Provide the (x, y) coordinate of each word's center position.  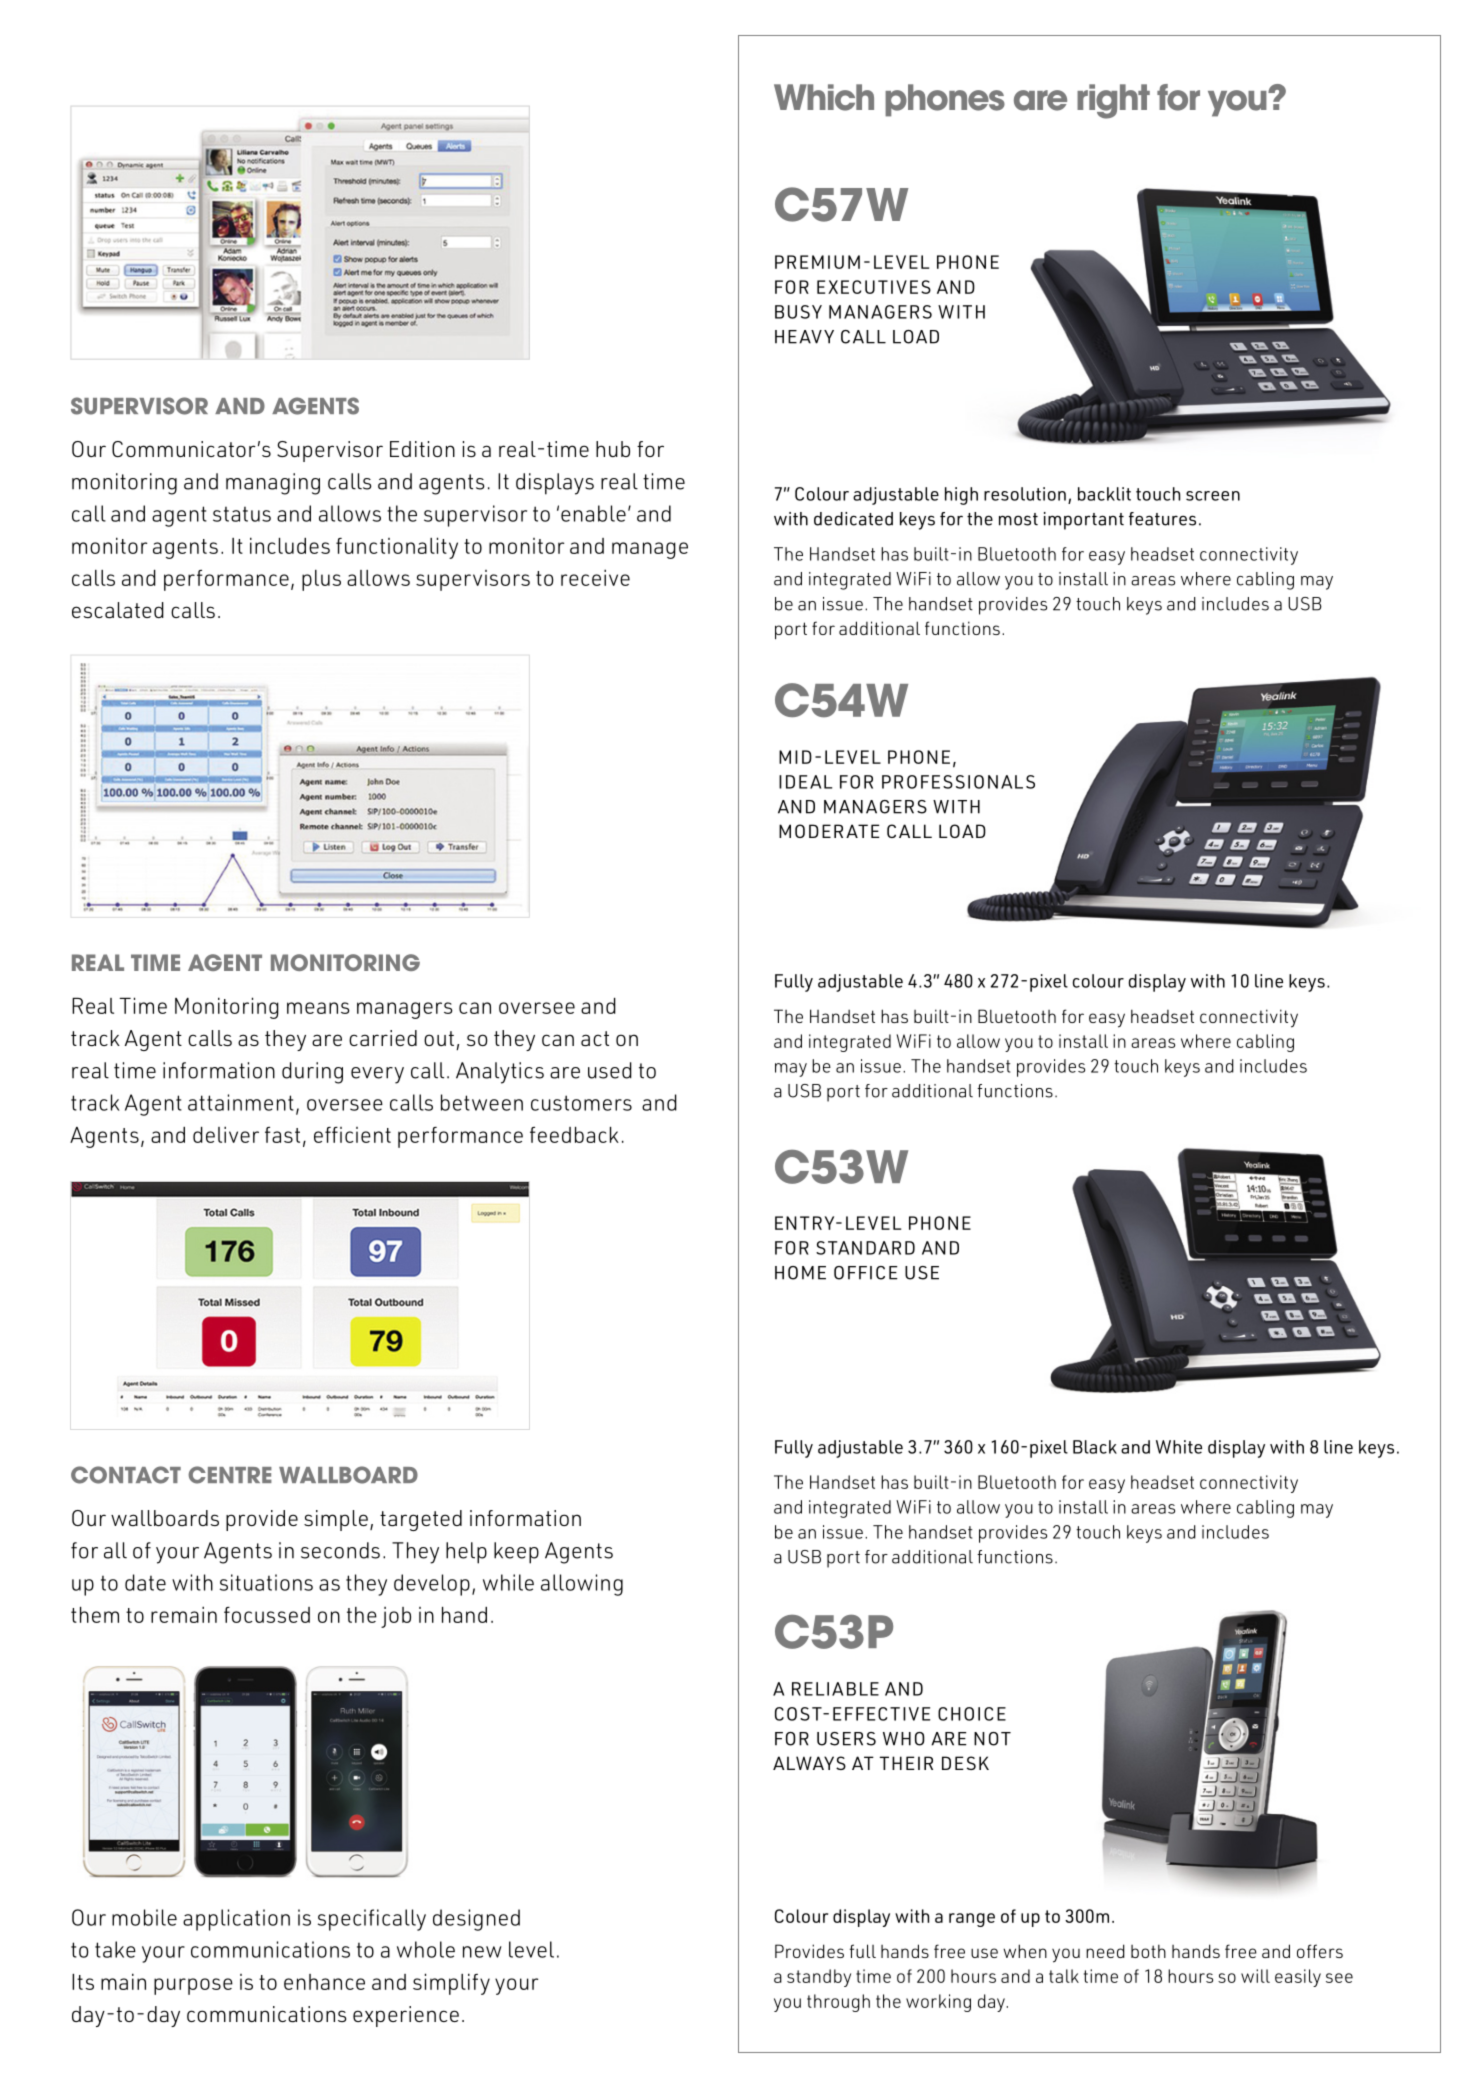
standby (819, 1978)
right (1113, 101)
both (1148, 1951)
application (236, 1920)
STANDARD (865, 1248)
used (610, 1070)
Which (824, 97)
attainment (241, 1102)
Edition (422, 449)
